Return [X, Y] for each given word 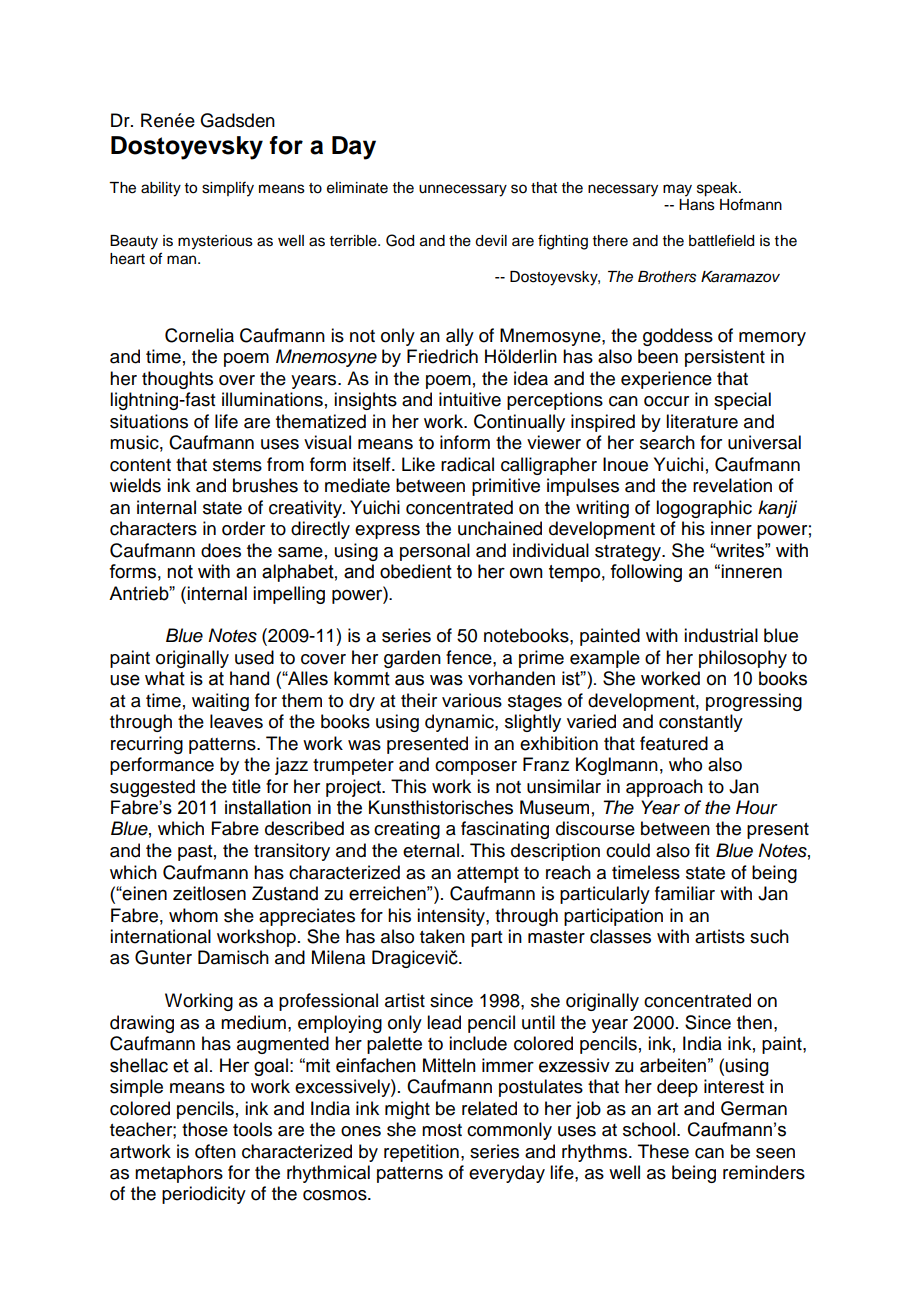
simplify [228, 189]
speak [718, 189]
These [663, 1151]
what [165, 678]
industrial [721, 635]
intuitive [470, 399]
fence [470, 657]
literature [702, 421]
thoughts [177, 380]
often [215, 1151]
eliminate [357, 188]
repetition [421, 1153]
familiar [685, 893]
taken [442, 936]
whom [193, 915]
